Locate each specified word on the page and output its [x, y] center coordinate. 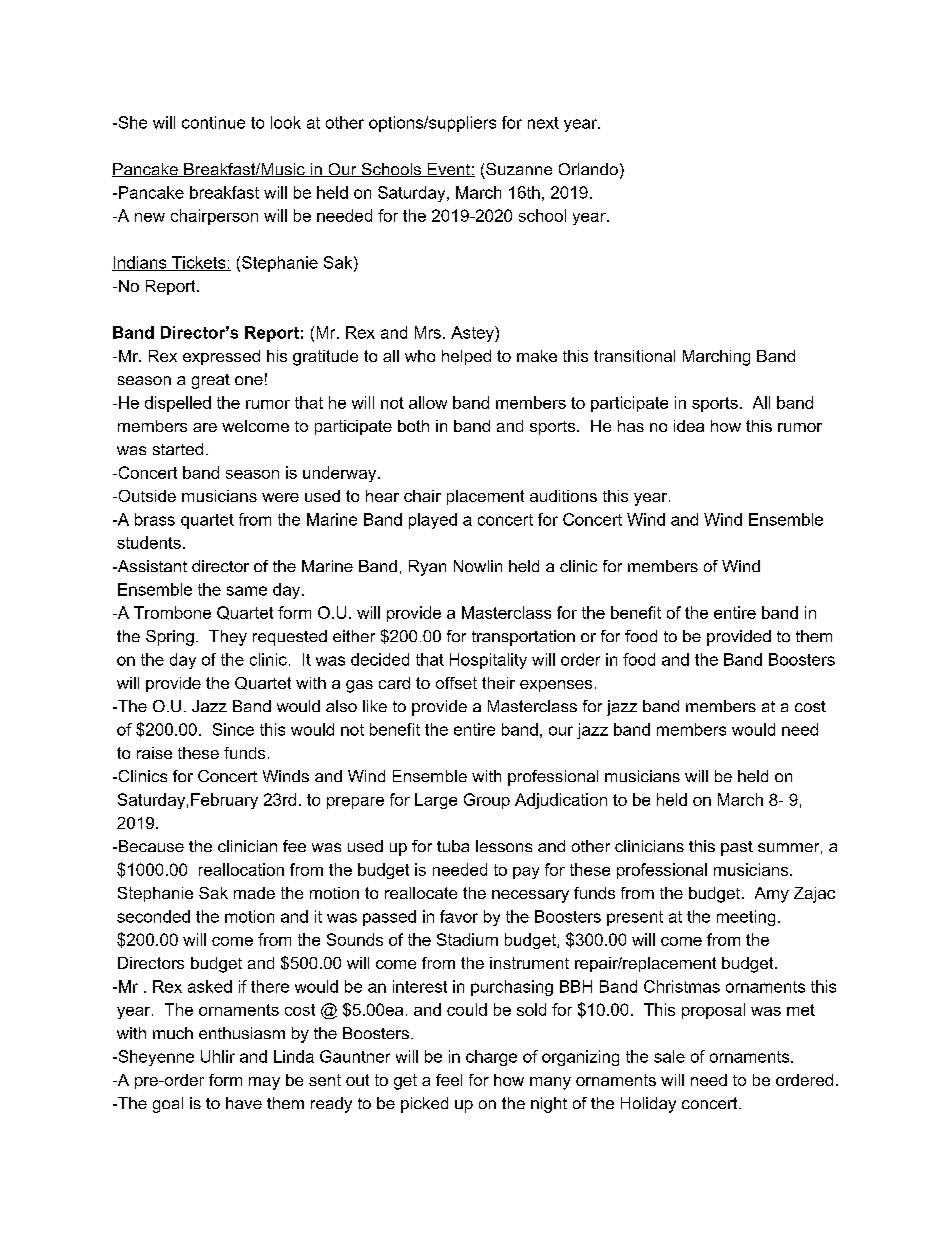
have [244, 1103]
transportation [523, 638]
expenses [556, 686]
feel [449, 1080]
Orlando [588, 169]
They [228, 638]
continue [213, 122]
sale [669, 1056]
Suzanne [519, 169]
